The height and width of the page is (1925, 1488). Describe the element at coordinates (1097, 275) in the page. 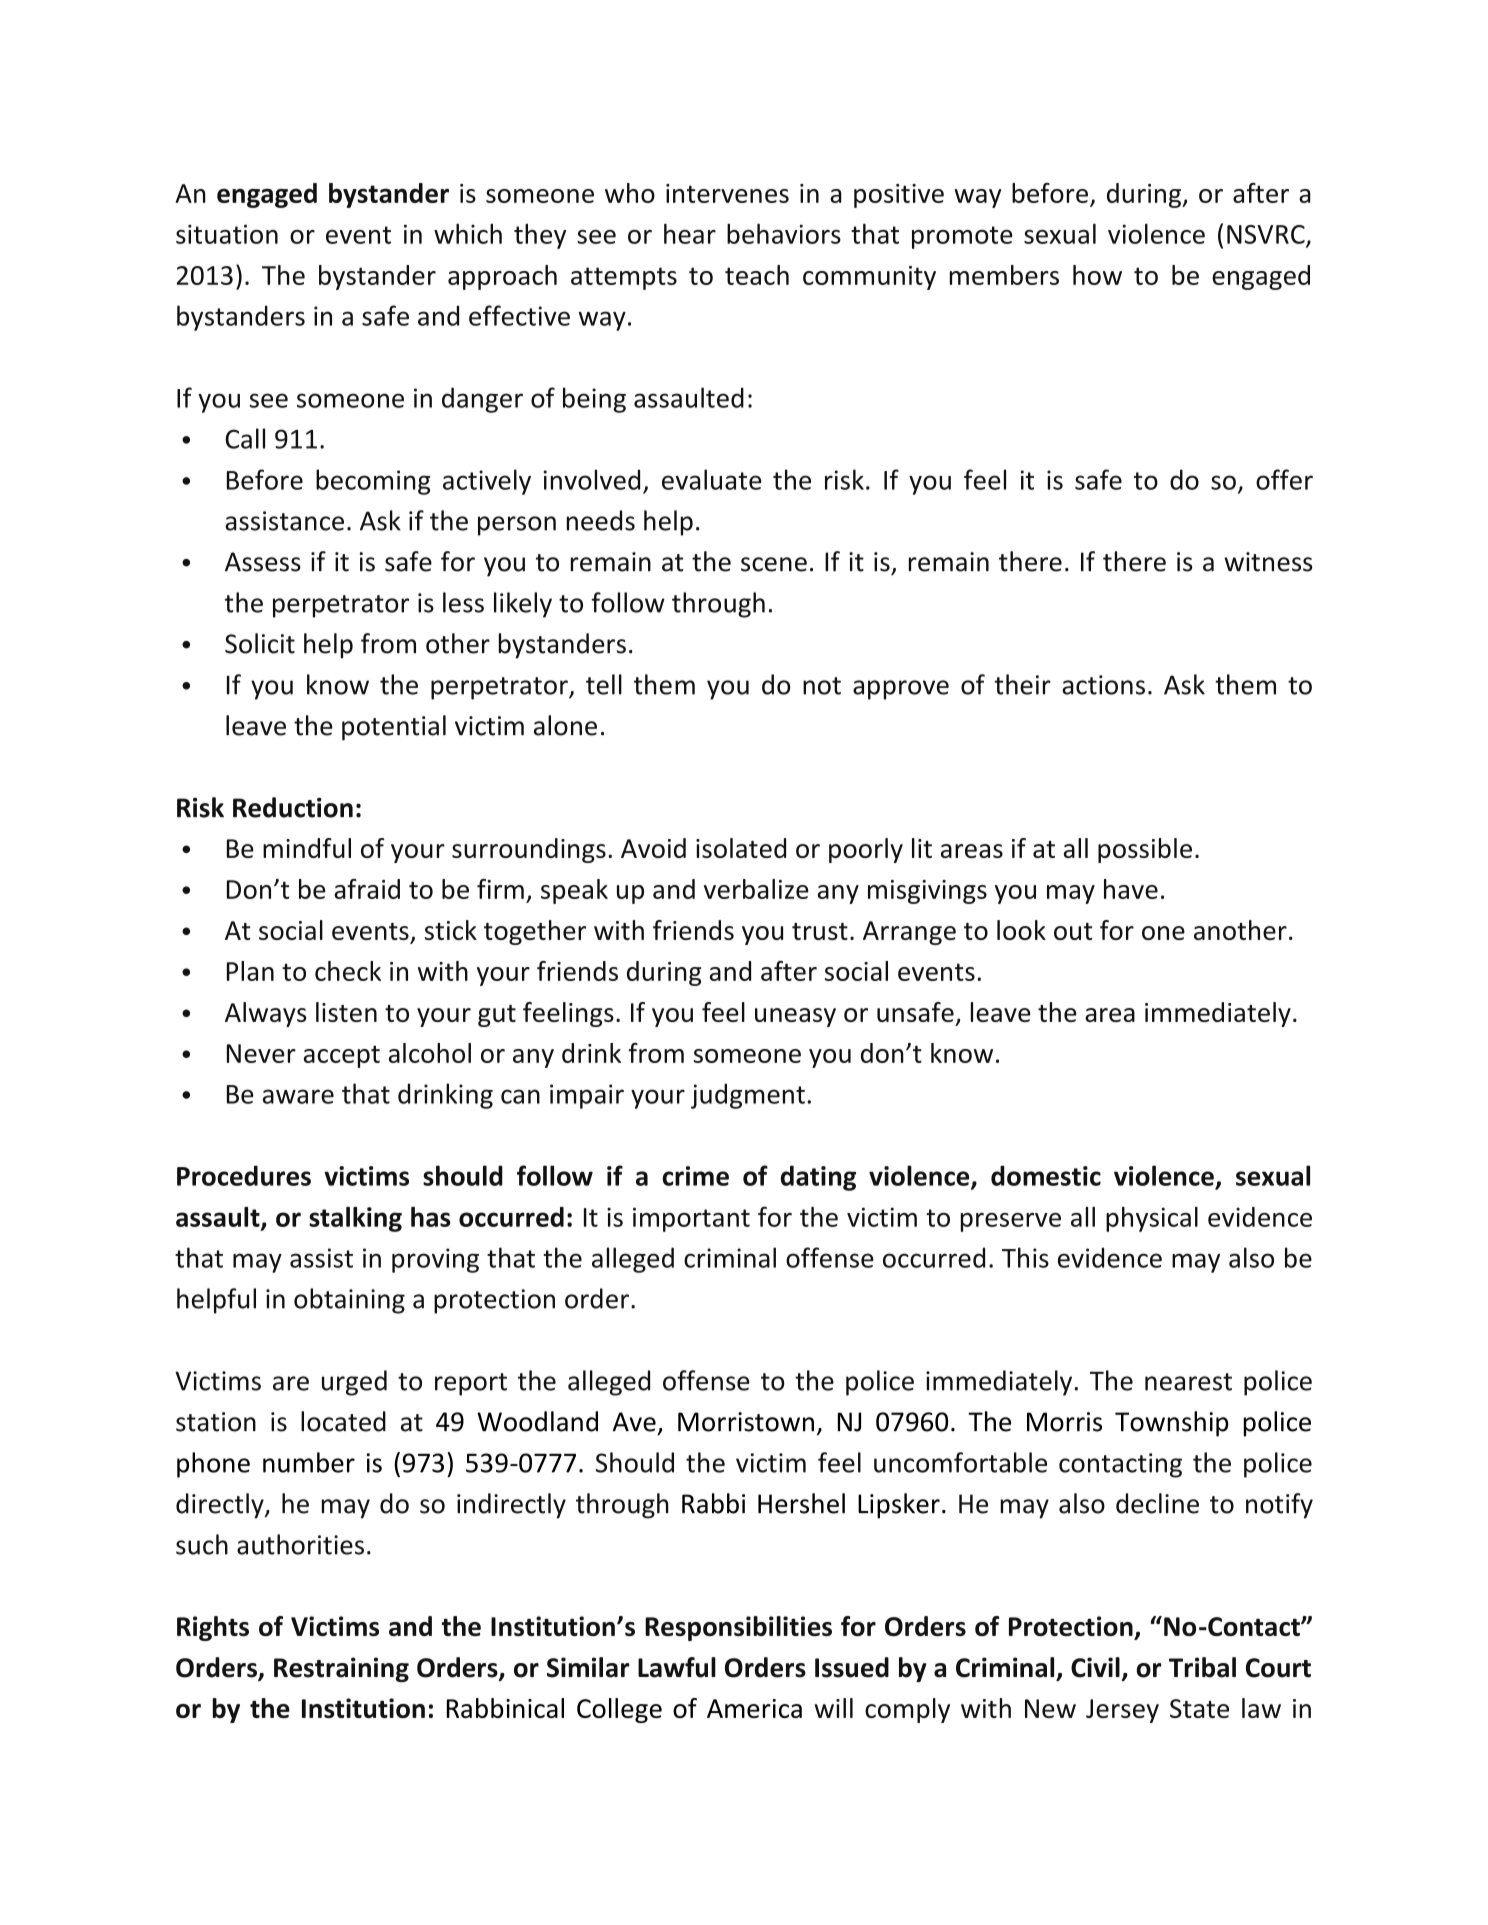

I see `how` at that location.
